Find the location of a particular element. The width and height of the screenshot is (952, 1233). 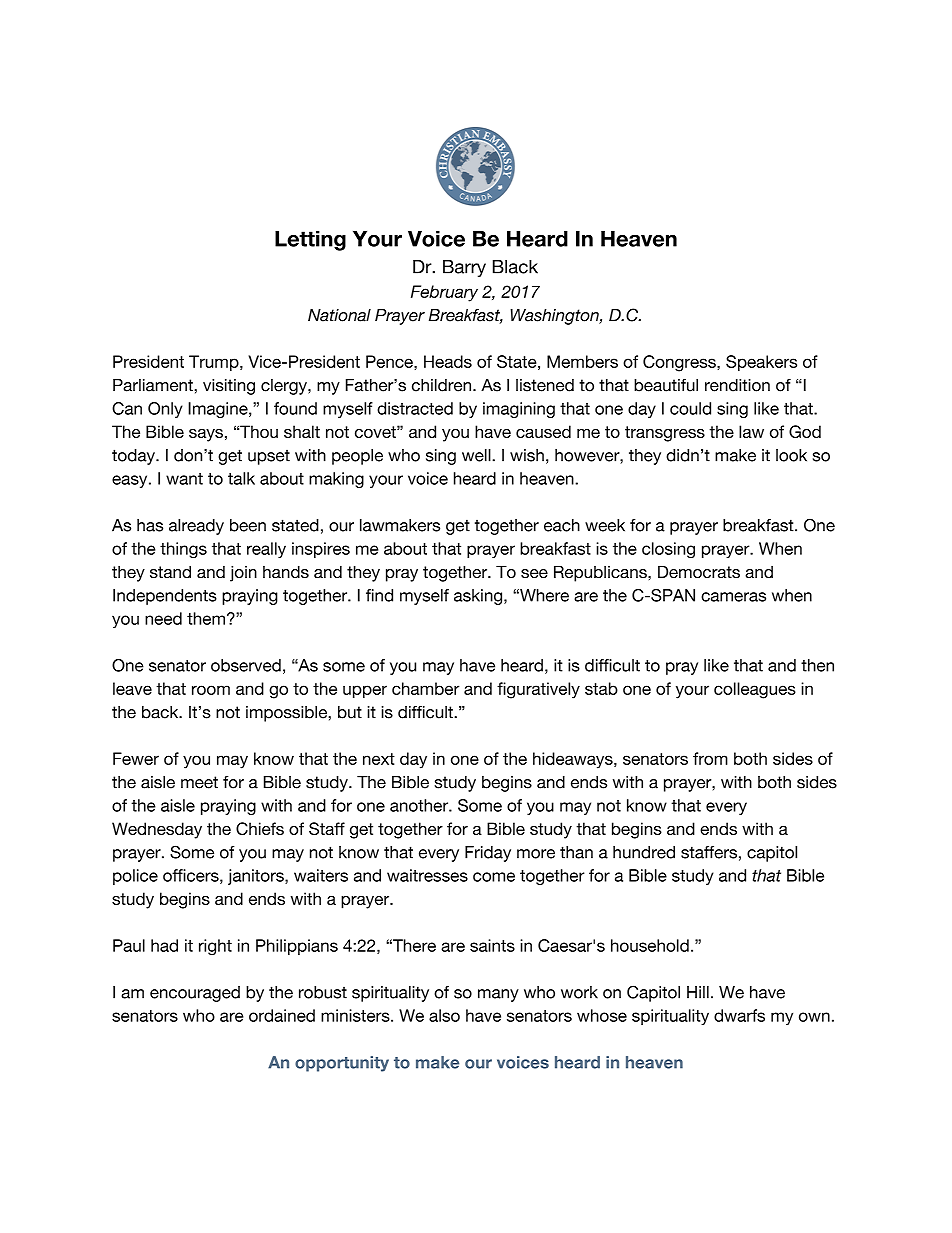

Letting is located at coordinates (310, 241).
